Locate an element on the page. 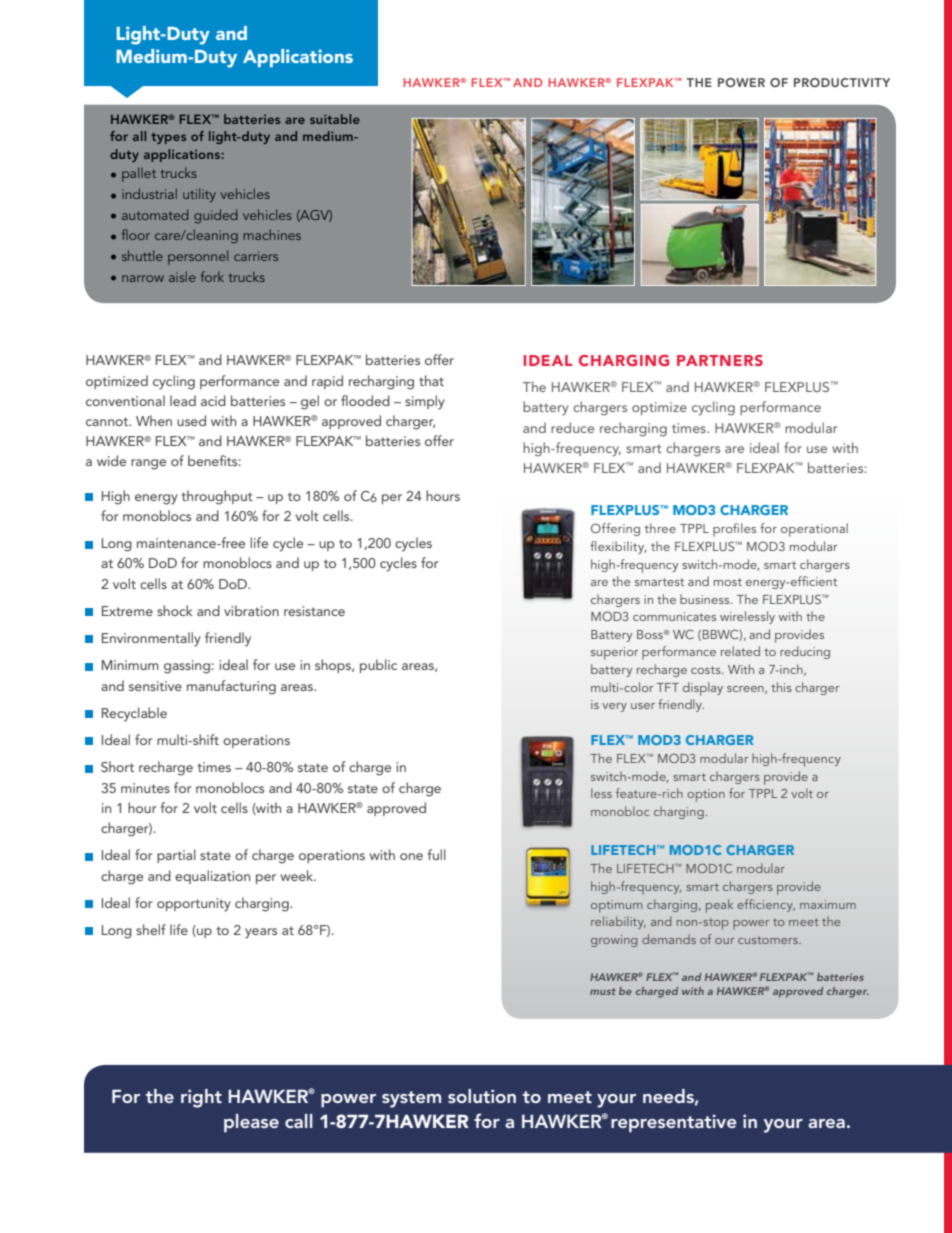 This document has width=952, height=1233. PARTNERS is located at coordinates (720, 360).
